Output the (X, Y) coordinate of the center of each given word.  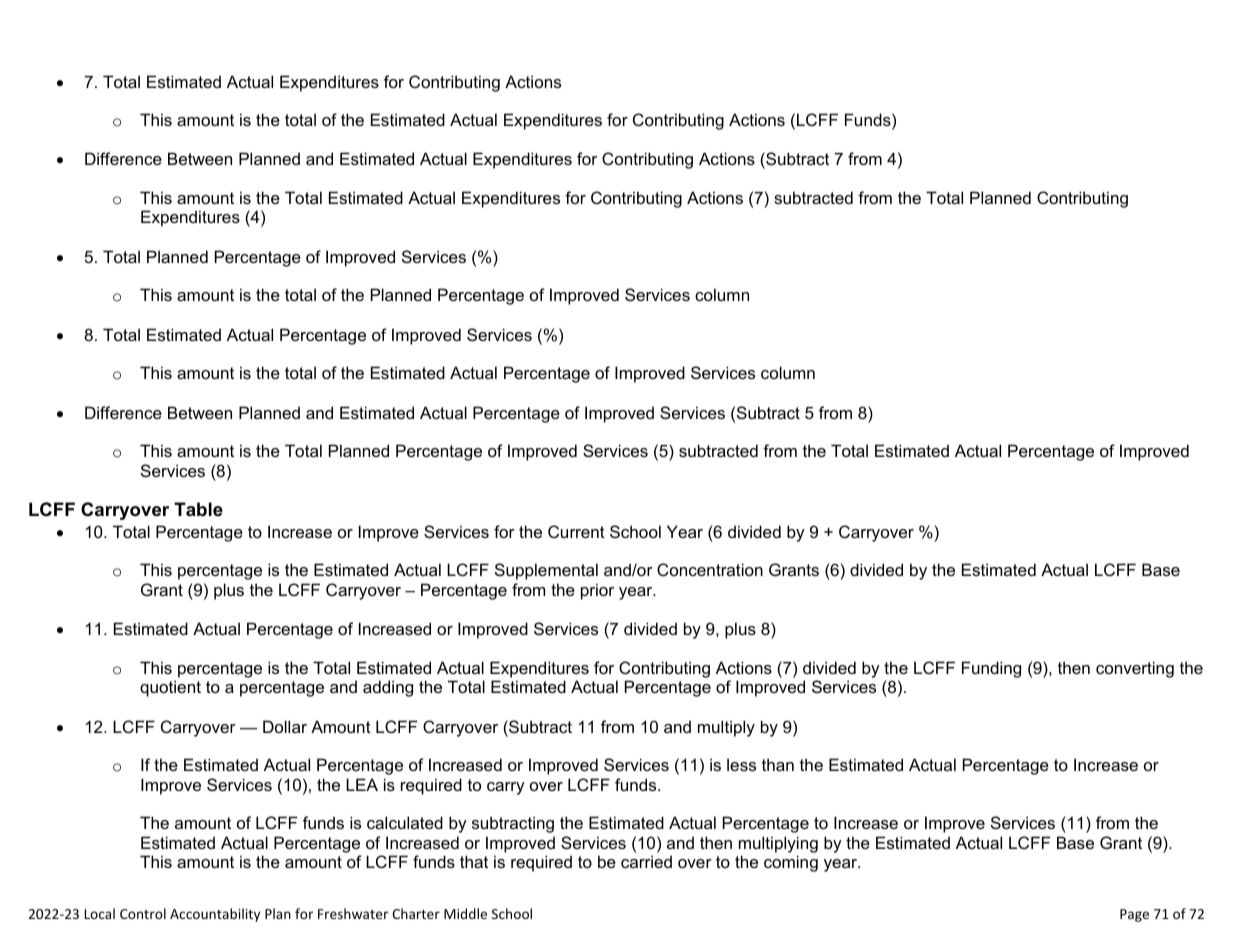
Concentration (710, 569)
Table (198, 509)
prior (597, 591)
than (778, 764)
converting (1135, 669)
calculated (405, 822)
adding (388, 688)
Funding (991, 669)
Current (576, 531)
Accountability (215, 915)
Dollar (285, 726)
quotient (170, 688)
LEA (362, 784)
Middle (465, 913)
